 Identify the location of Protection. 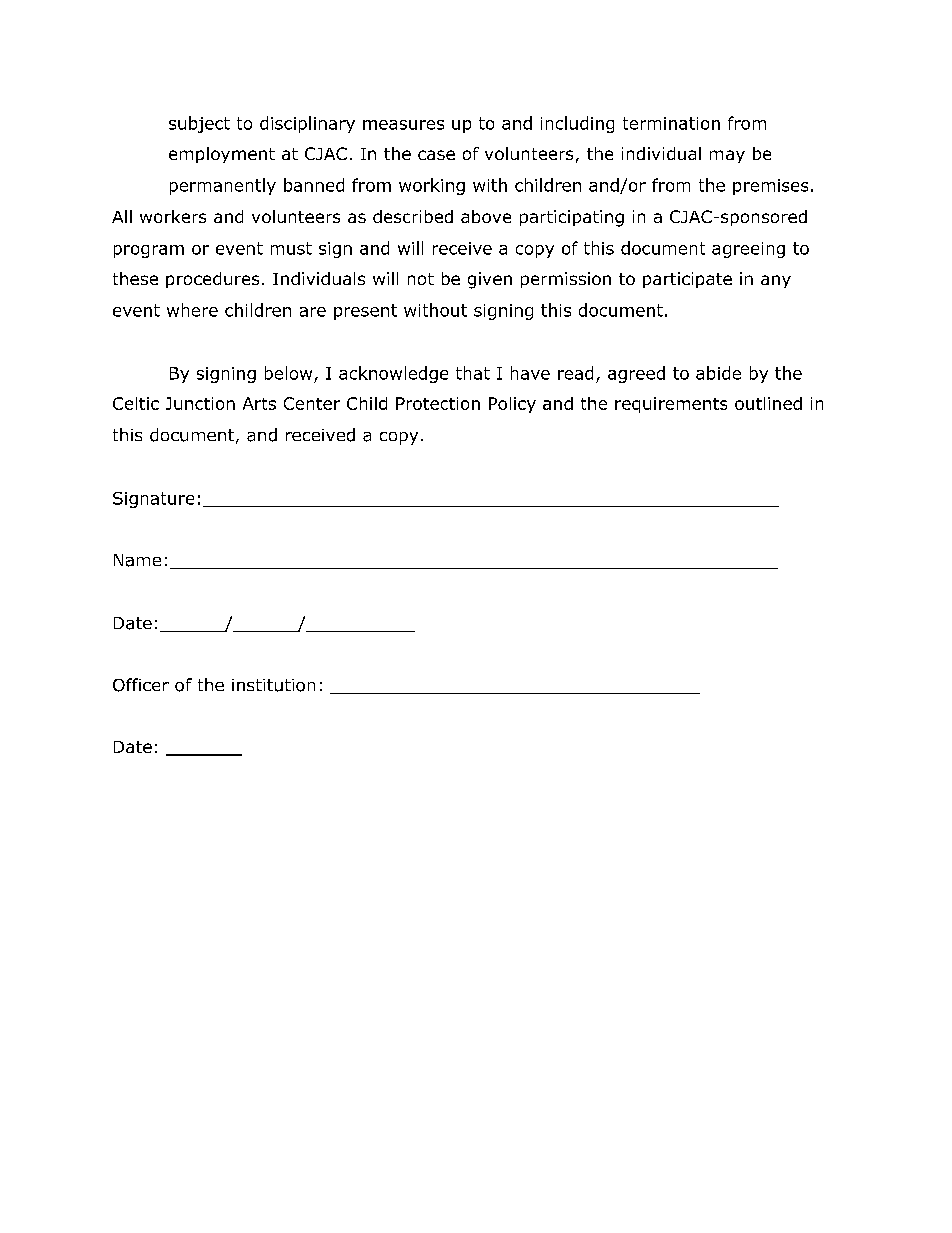
(438, 403).
